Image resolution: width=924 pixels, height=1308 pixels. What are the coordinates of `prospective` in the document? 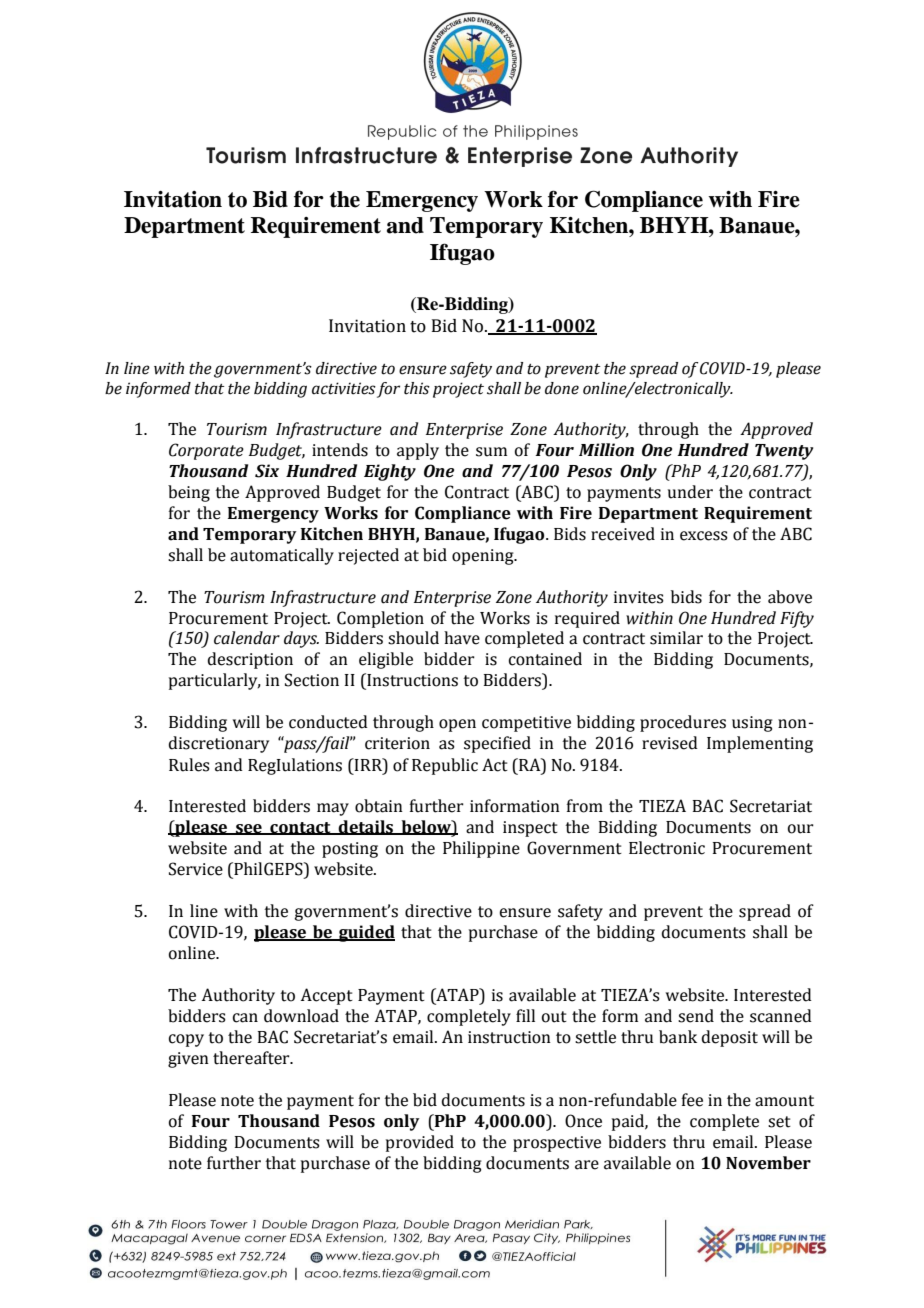 It's located at (557, 1144).
